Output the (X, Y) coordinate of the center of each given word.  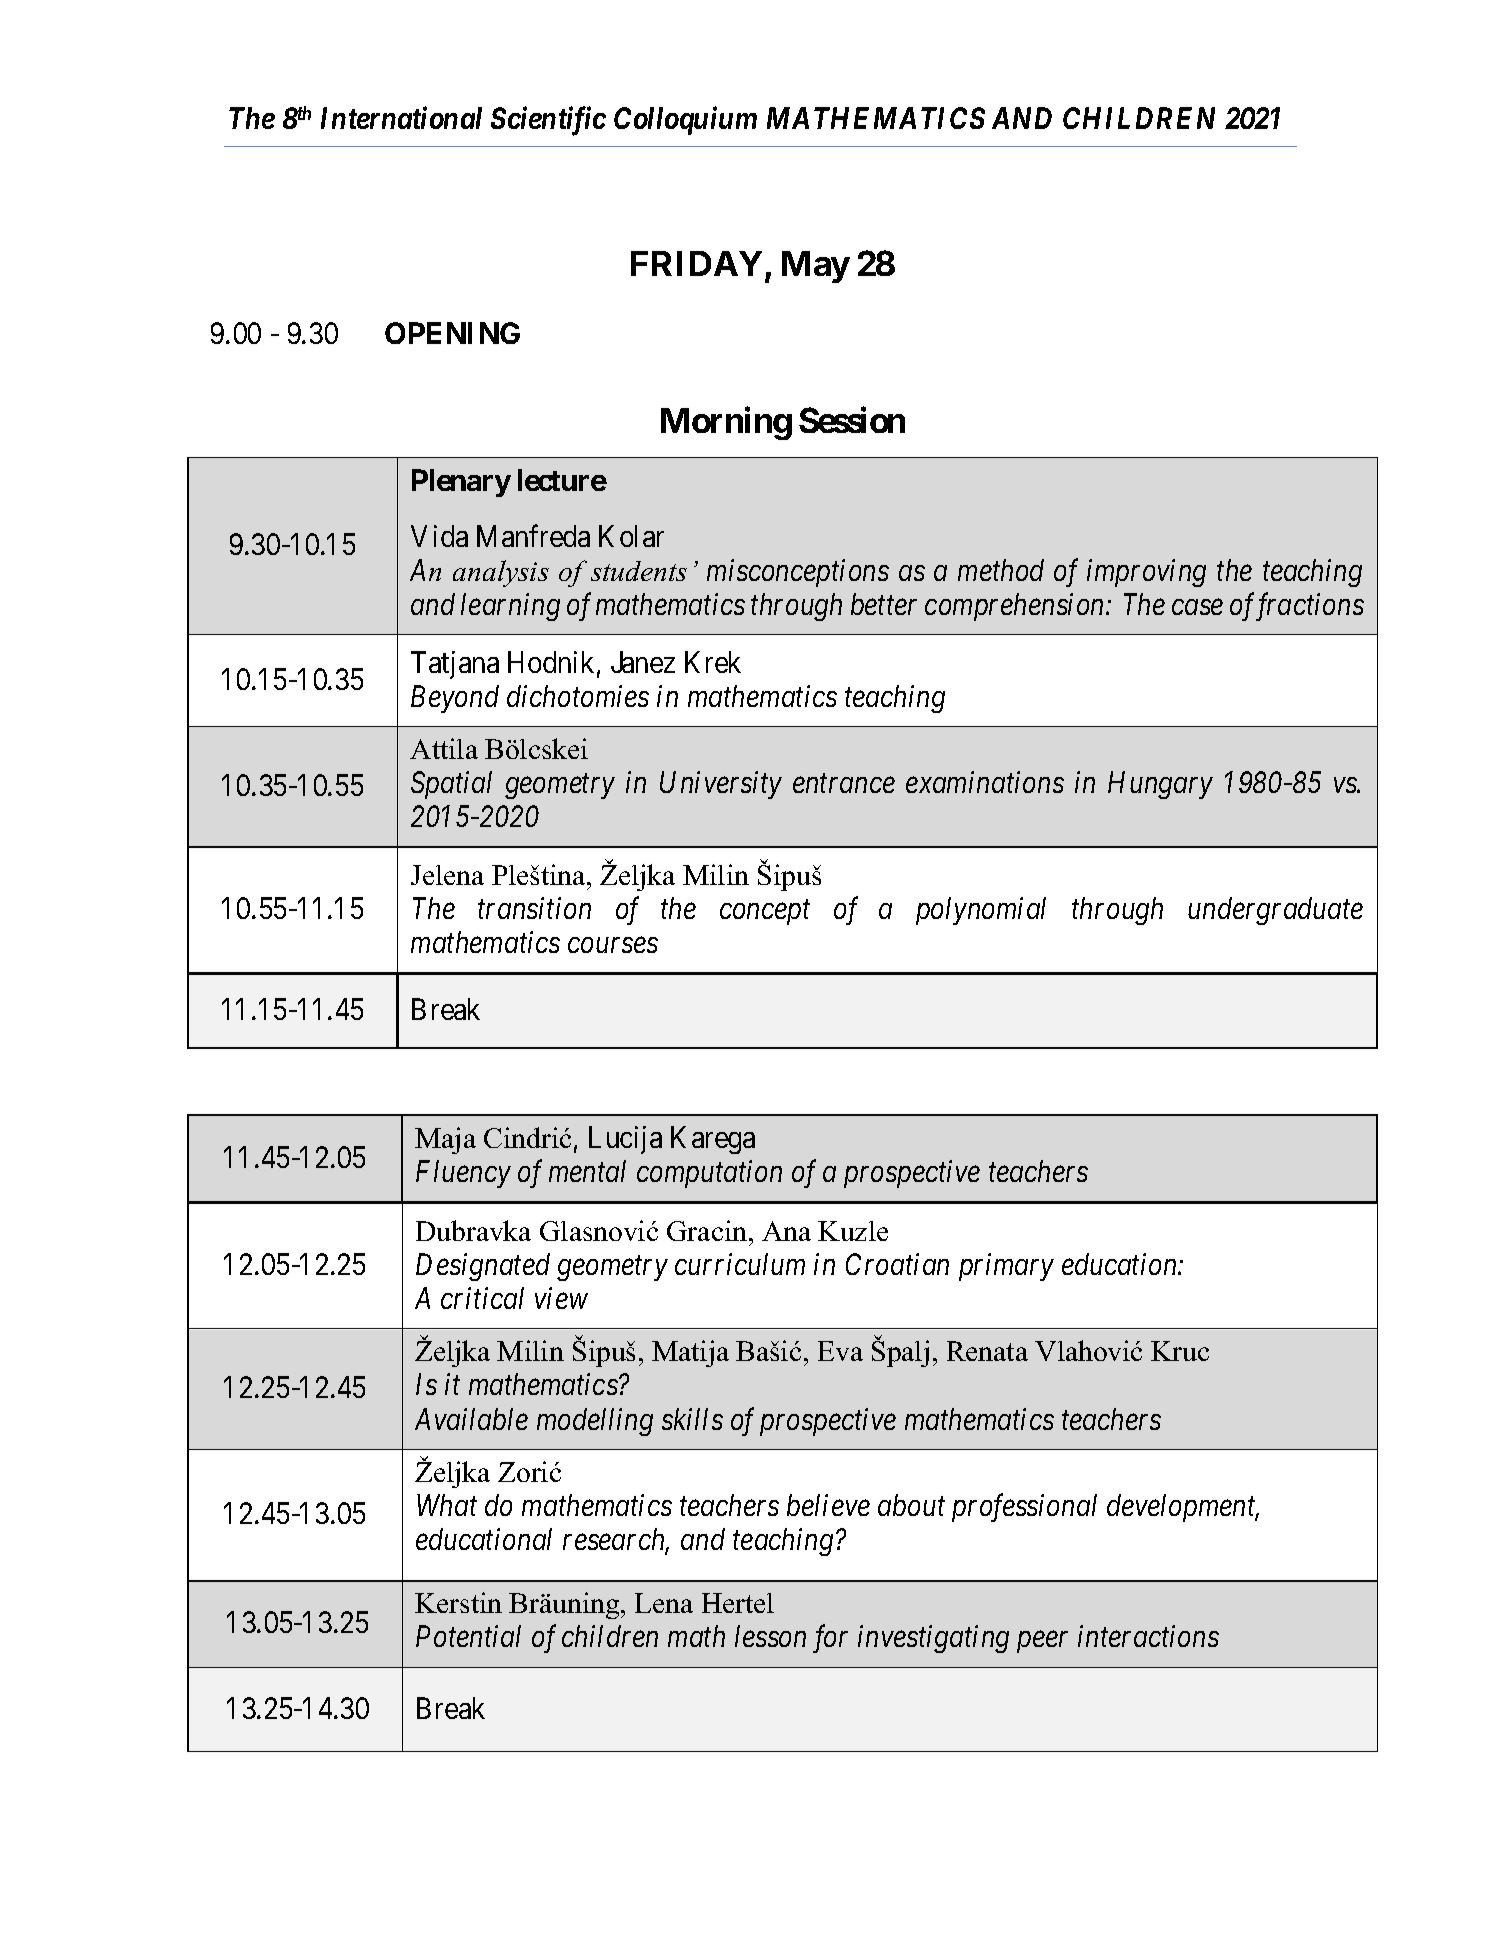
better (884, 604)
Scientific (548, 121)
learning (510, 607)
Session (852, 420)
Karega (713, 1140)
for (830, 1639)
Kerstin (458, 1602)
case (1197, 607)
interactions (1148, 1636)
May (816, 267)
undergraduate (1275, 911)
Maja (445, 1140)
